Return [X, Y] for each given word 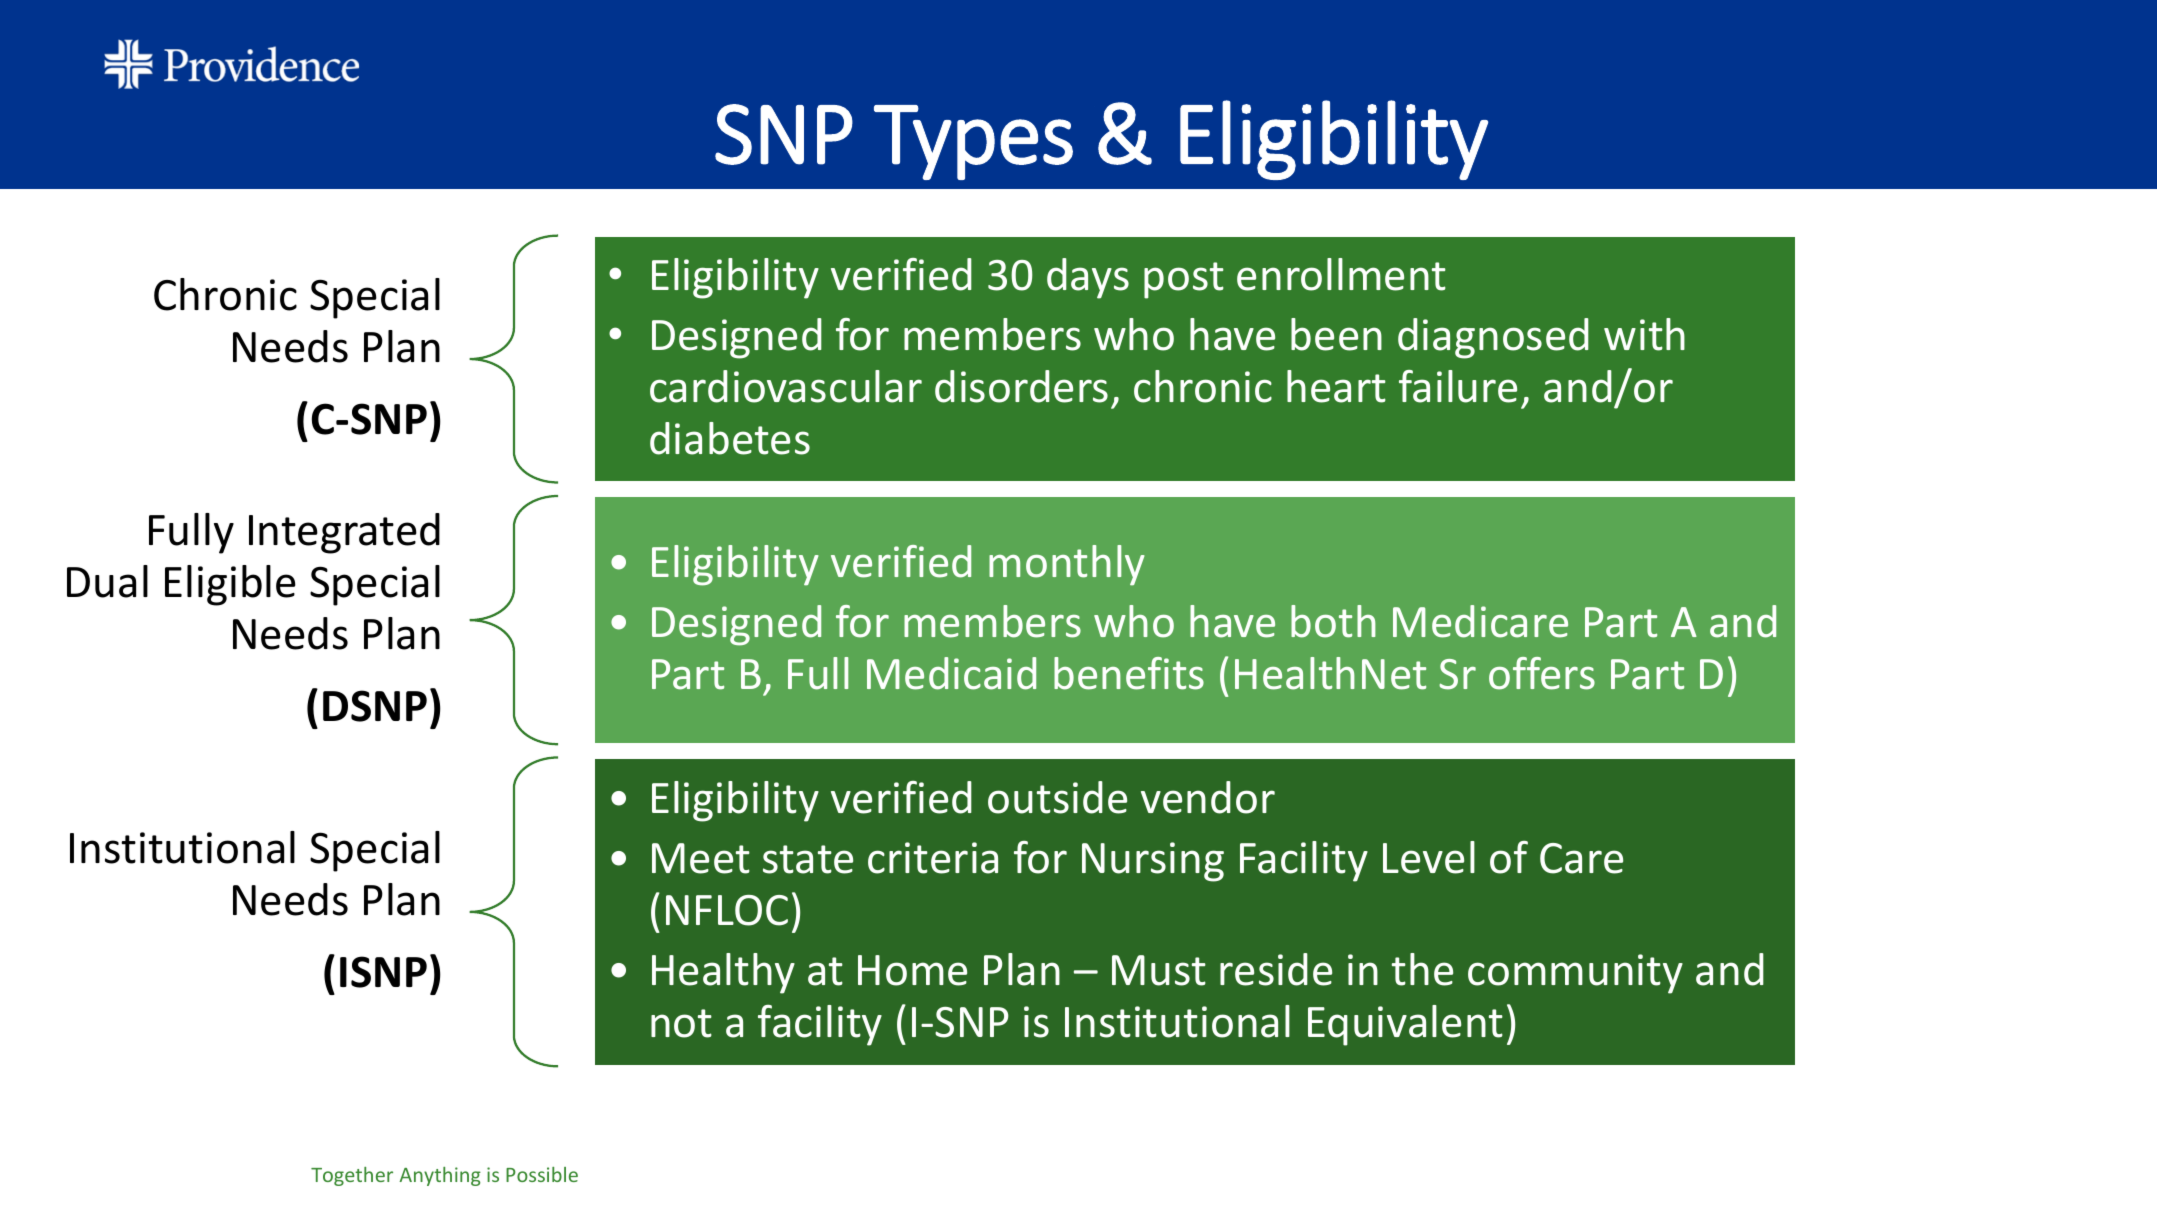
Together [352, 1176]
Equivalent [1405, 1025]
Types [973, 142]
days [1088, 278]
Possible [542, 1174]
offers [1542, 673]
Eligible [230, 585]
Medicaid [951, 673]
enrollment [1341, 274]
